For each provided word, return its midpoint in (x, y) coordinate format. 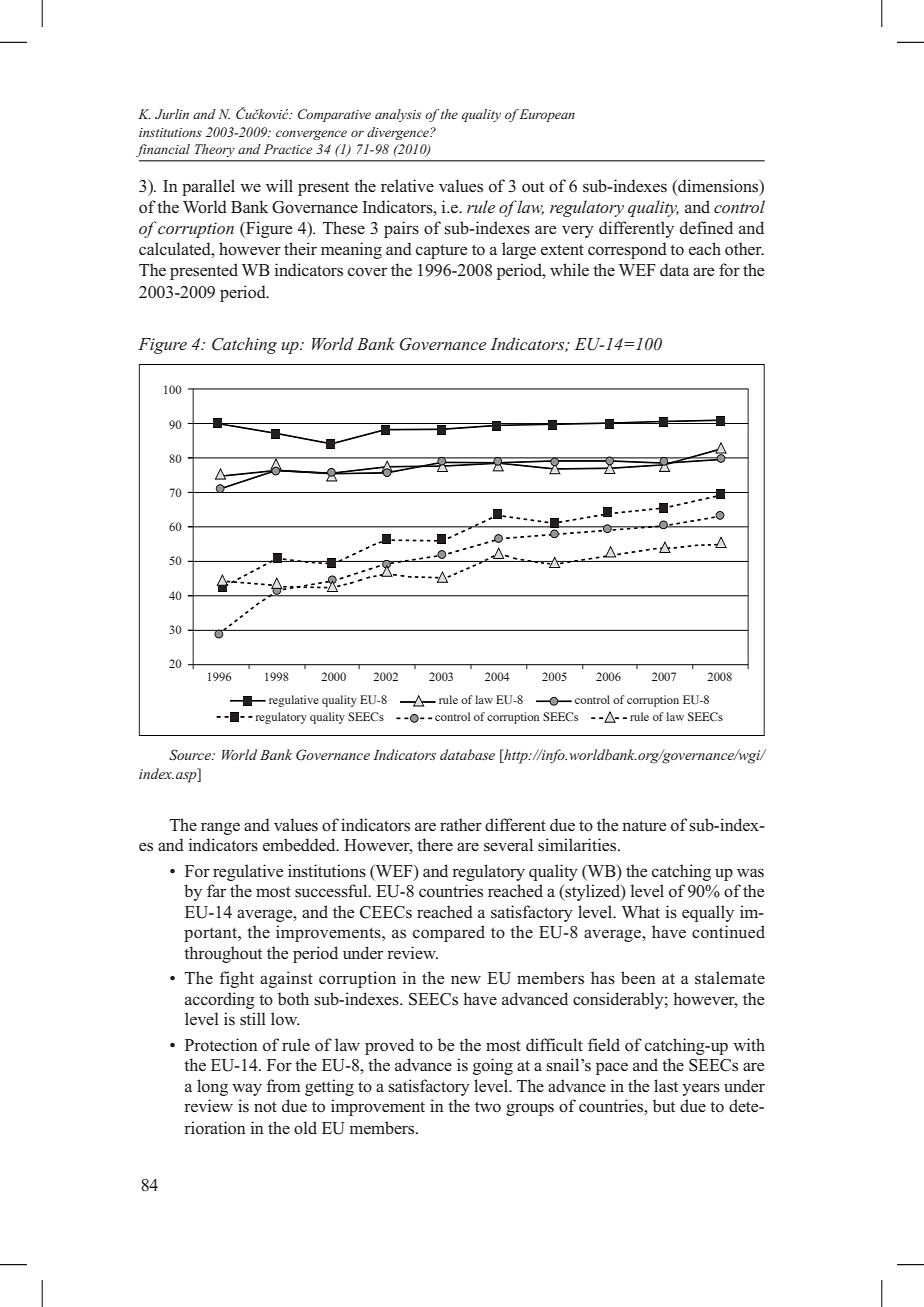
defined (706, 227)
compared (449, 933)
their (300, 248)
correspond (627, 250)
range (220, 828)
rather (461, 824)
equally (708, 913)
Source (191, 754)
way (247, 1089)
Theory (215, 150)
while (569, 269)
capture (441, 251)
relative (407, 185)
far (216, 890)
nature (644, 825)
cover (367, 272)
